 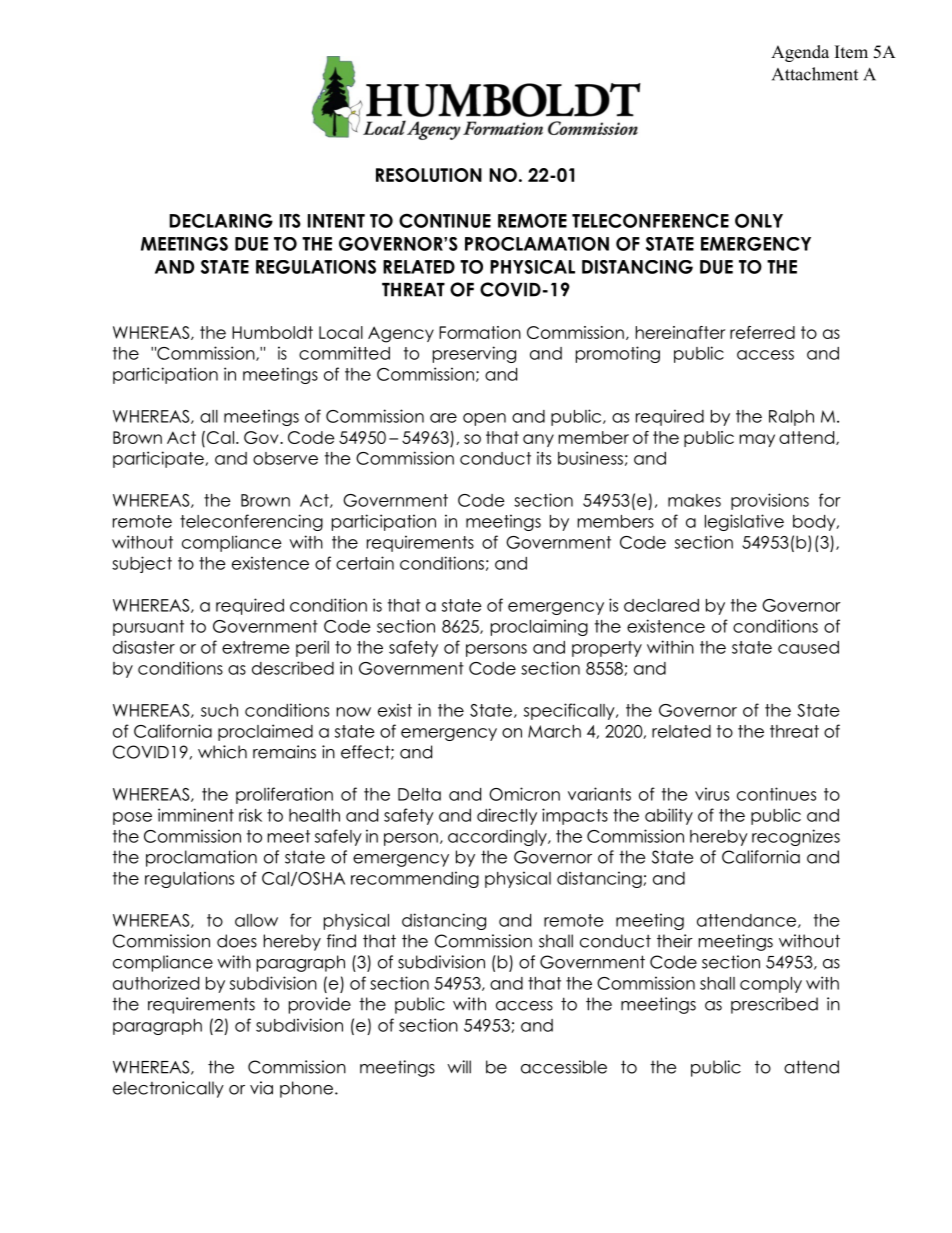 I want to click on virus, so click(x=712, y=794).
